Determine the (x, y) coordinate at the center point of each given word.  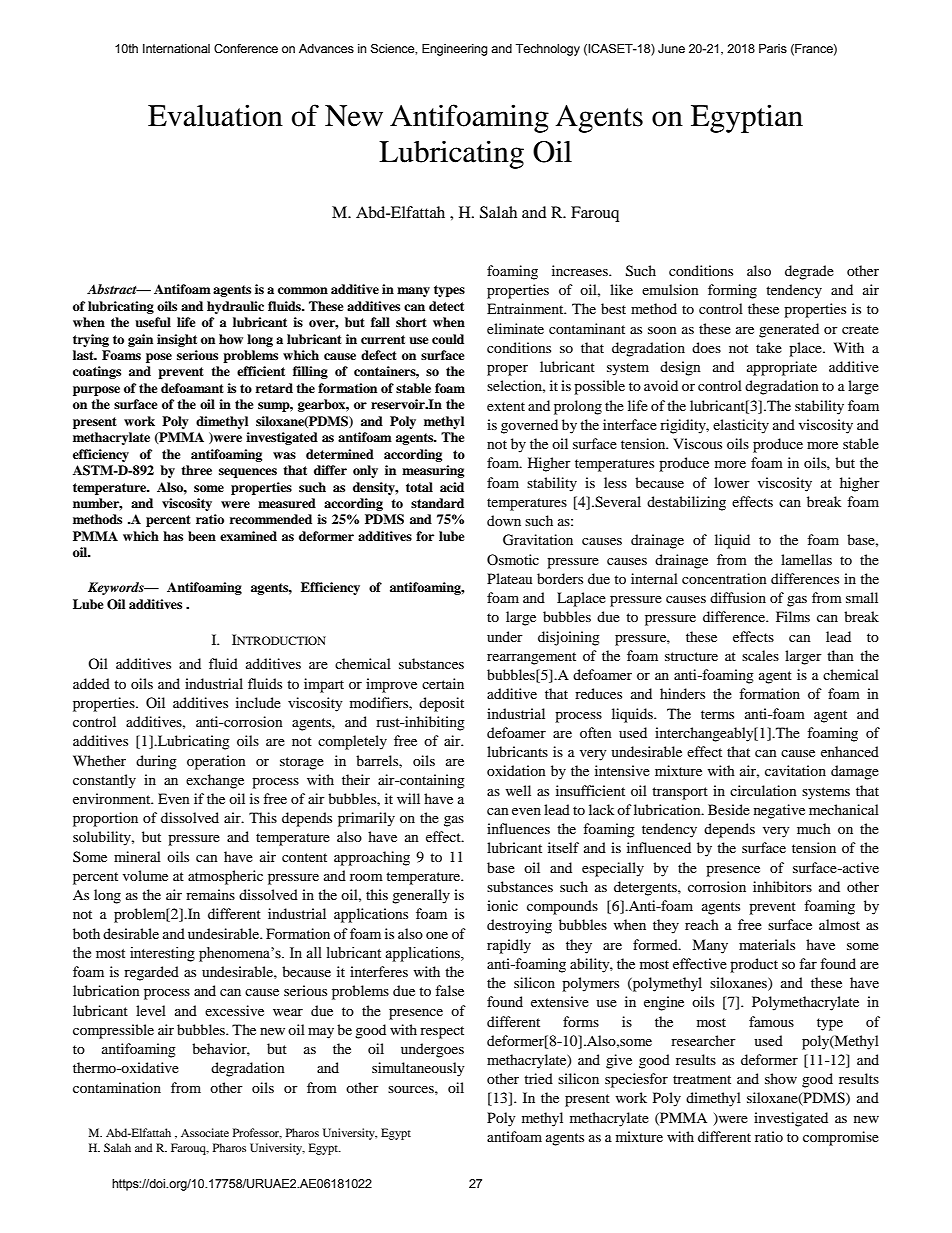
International (176, 48)
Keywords (117, 588)
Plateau (509, 578)
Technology (548, 50)
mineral (137, 856)
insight (177, 340)
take (769, 347)
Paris (773, 48)
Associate (205, 1132)
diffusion (738, 597)
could (448, 339)
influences (518, 828)
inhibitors (782, 886)
